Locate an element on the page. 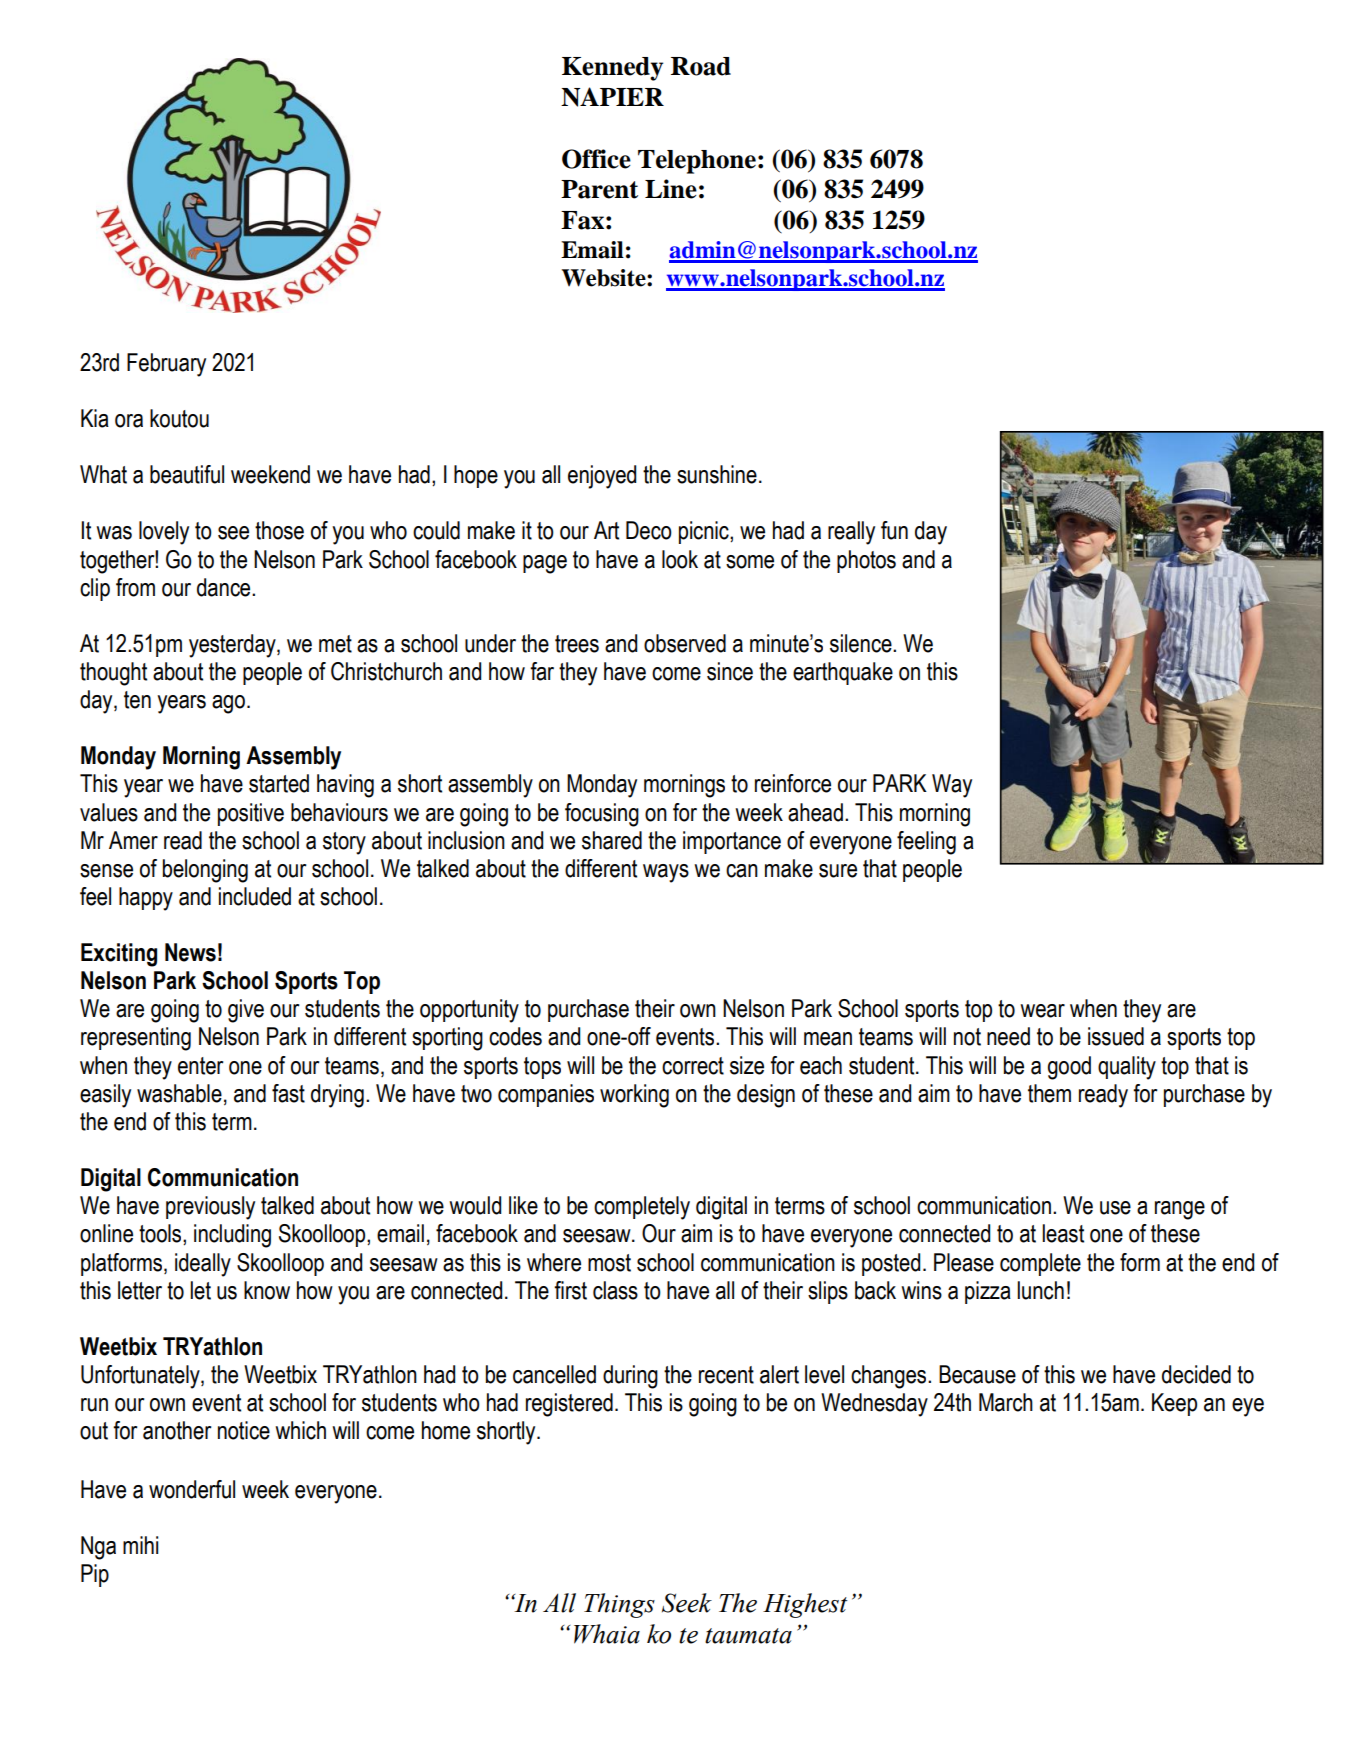 Image resolution: width=1363 pixels, height=1764 pixels. correct is located at coordinates (693, 1066).
